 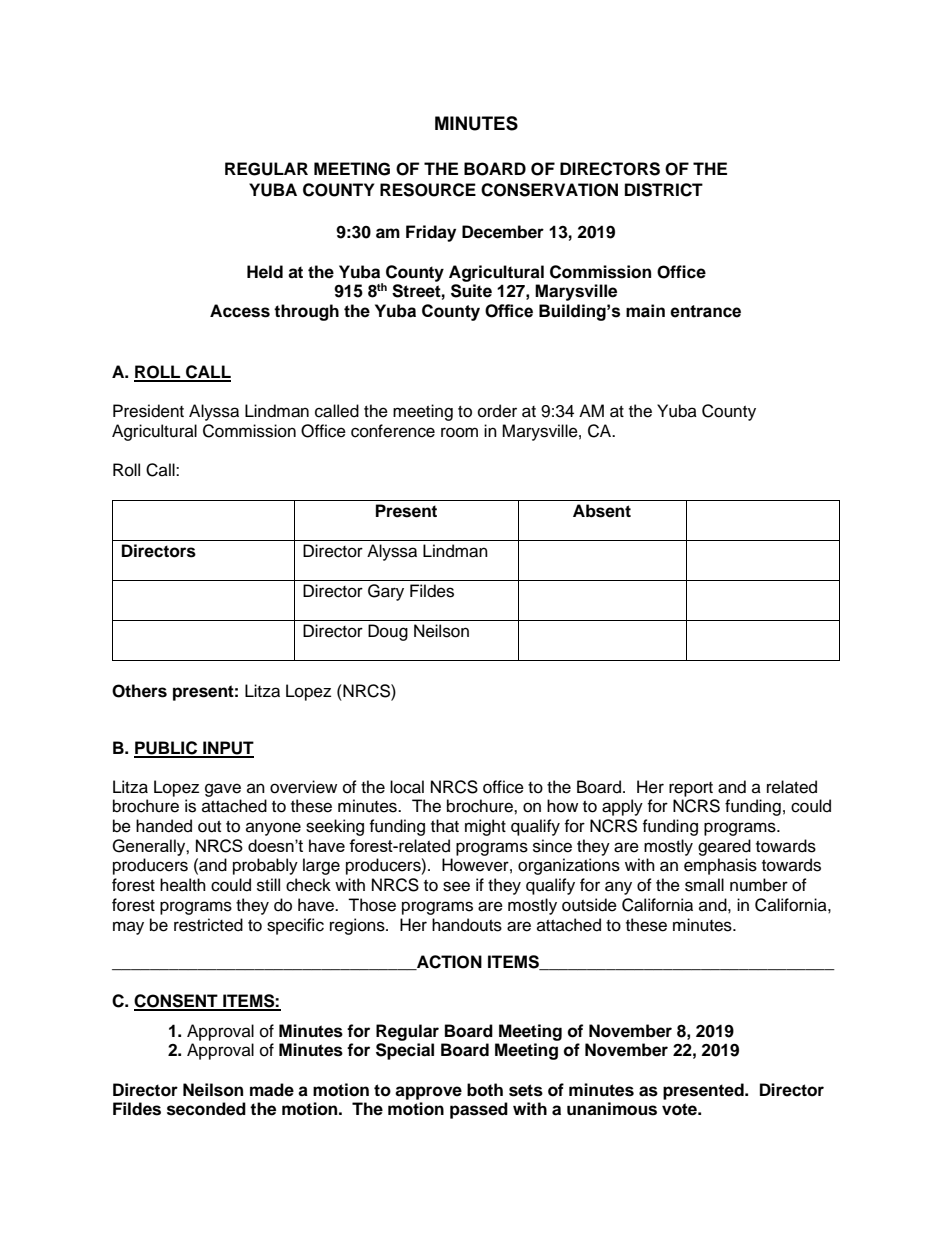 I want to click on DISTRICT, so click(x=664, y=190).
